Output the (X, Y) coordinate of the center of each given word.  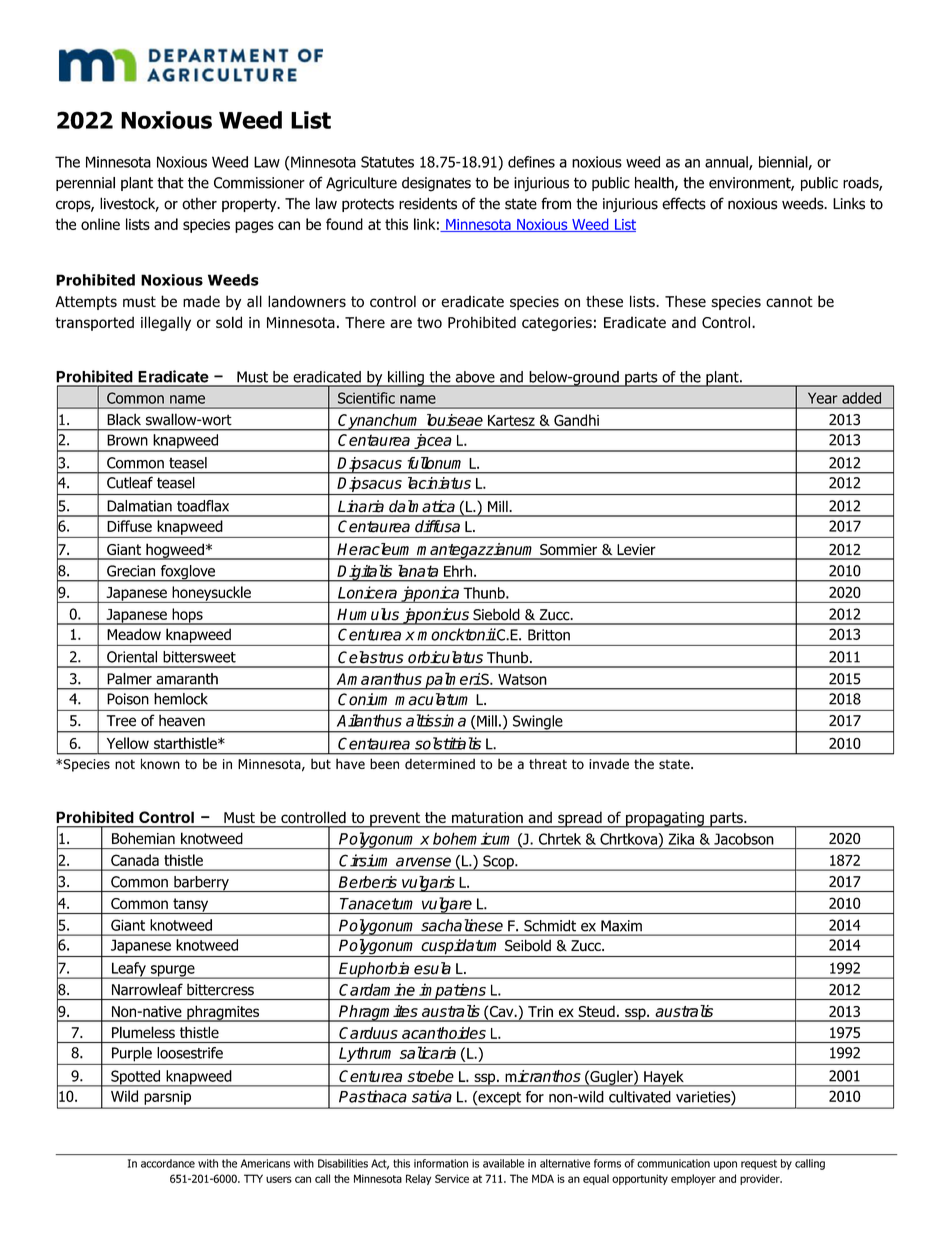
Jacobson (744, 839)
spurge (172, 972)
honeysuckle (211, 594)
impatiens (452, 991)
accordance (168, 1163)
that (170, 183)
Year (823, 398)
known (160, 763)
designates (436, 184)
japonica (430, 594)
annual (727, 163)
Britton (549, 635)
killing (406, 379)
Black (124, 419)
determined (440, 763)
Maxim (621, 925)
